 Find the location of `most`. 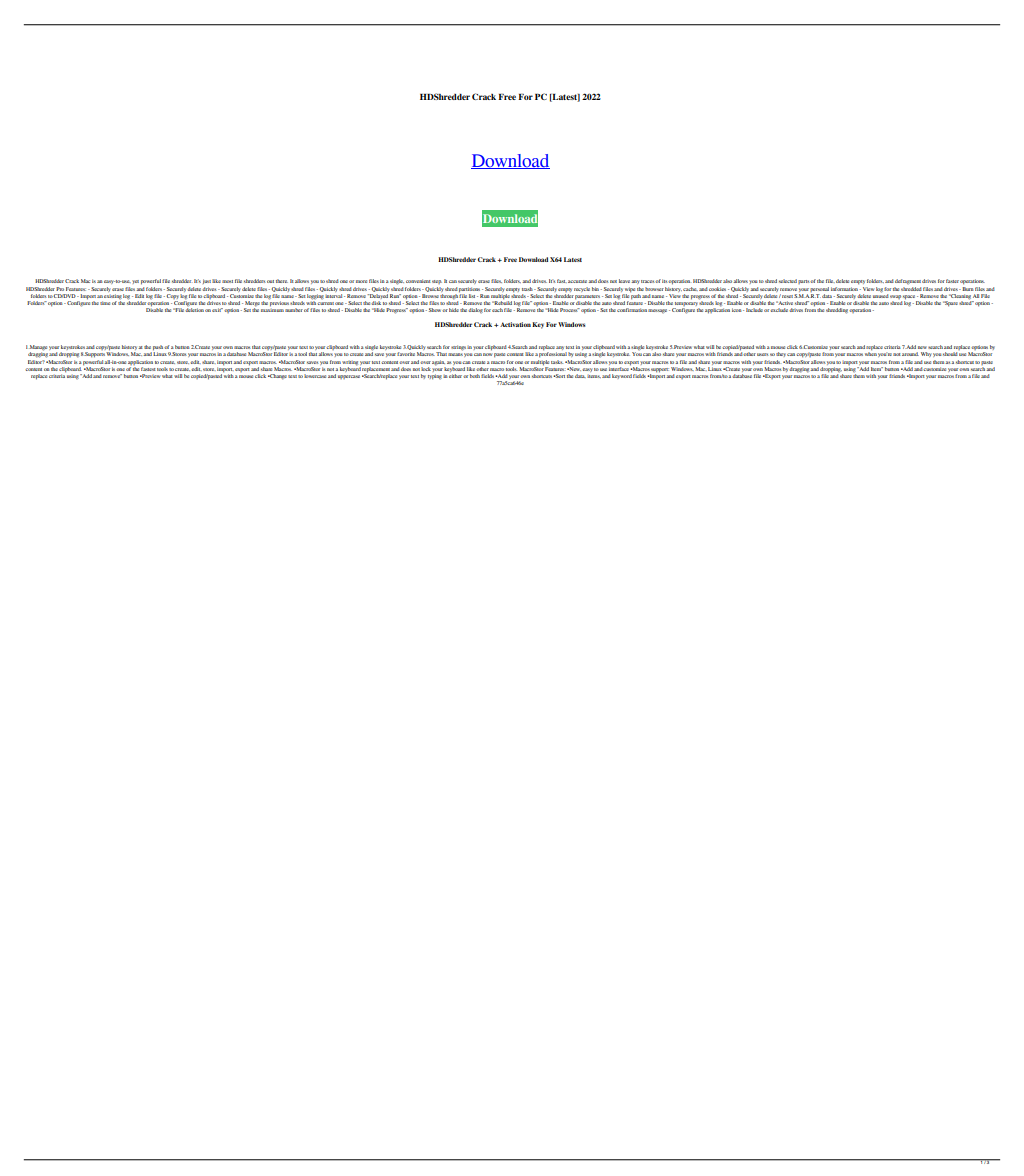

most is located at coordinates (227, 281).
